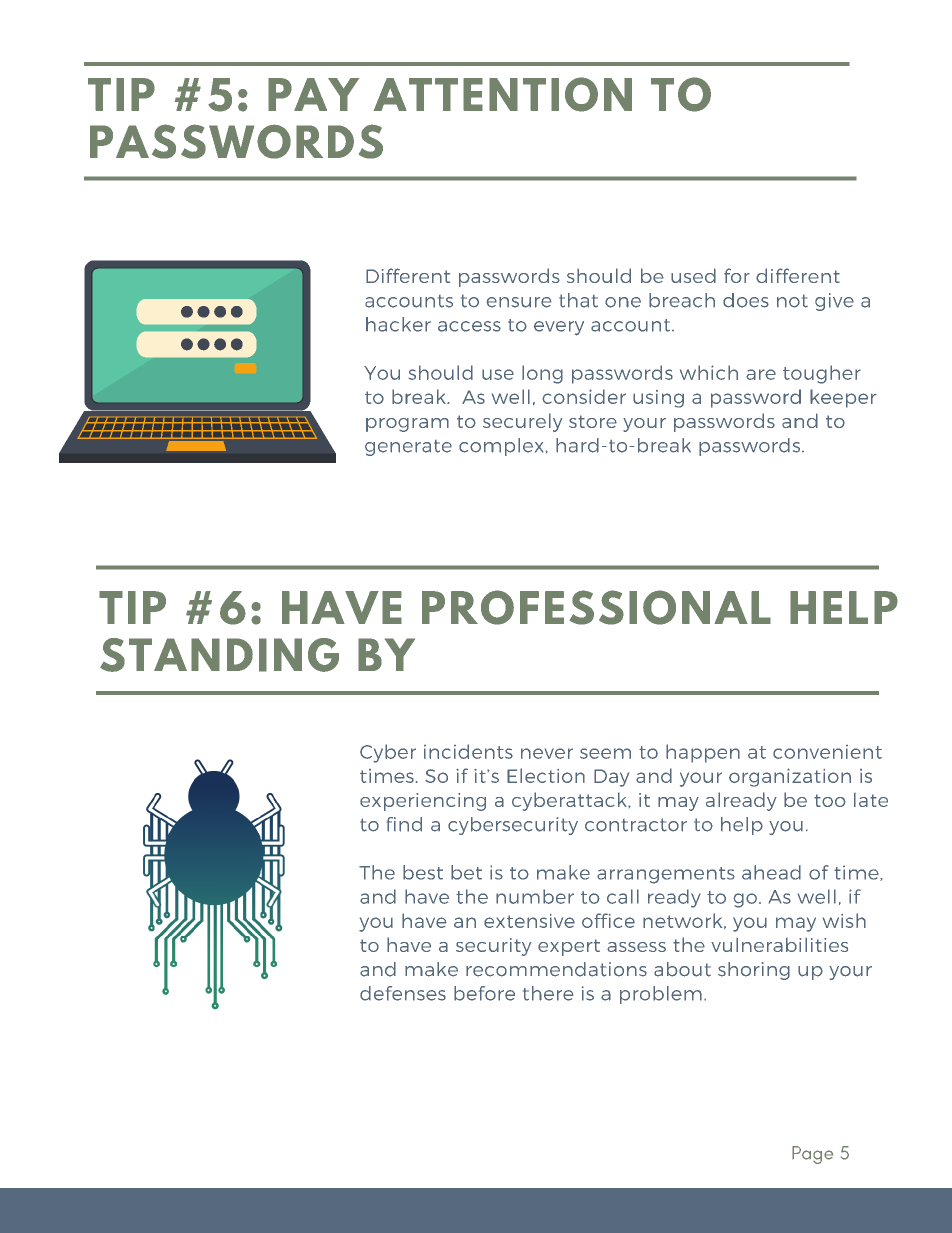  I want to click on hacker, so click(398, 324).
